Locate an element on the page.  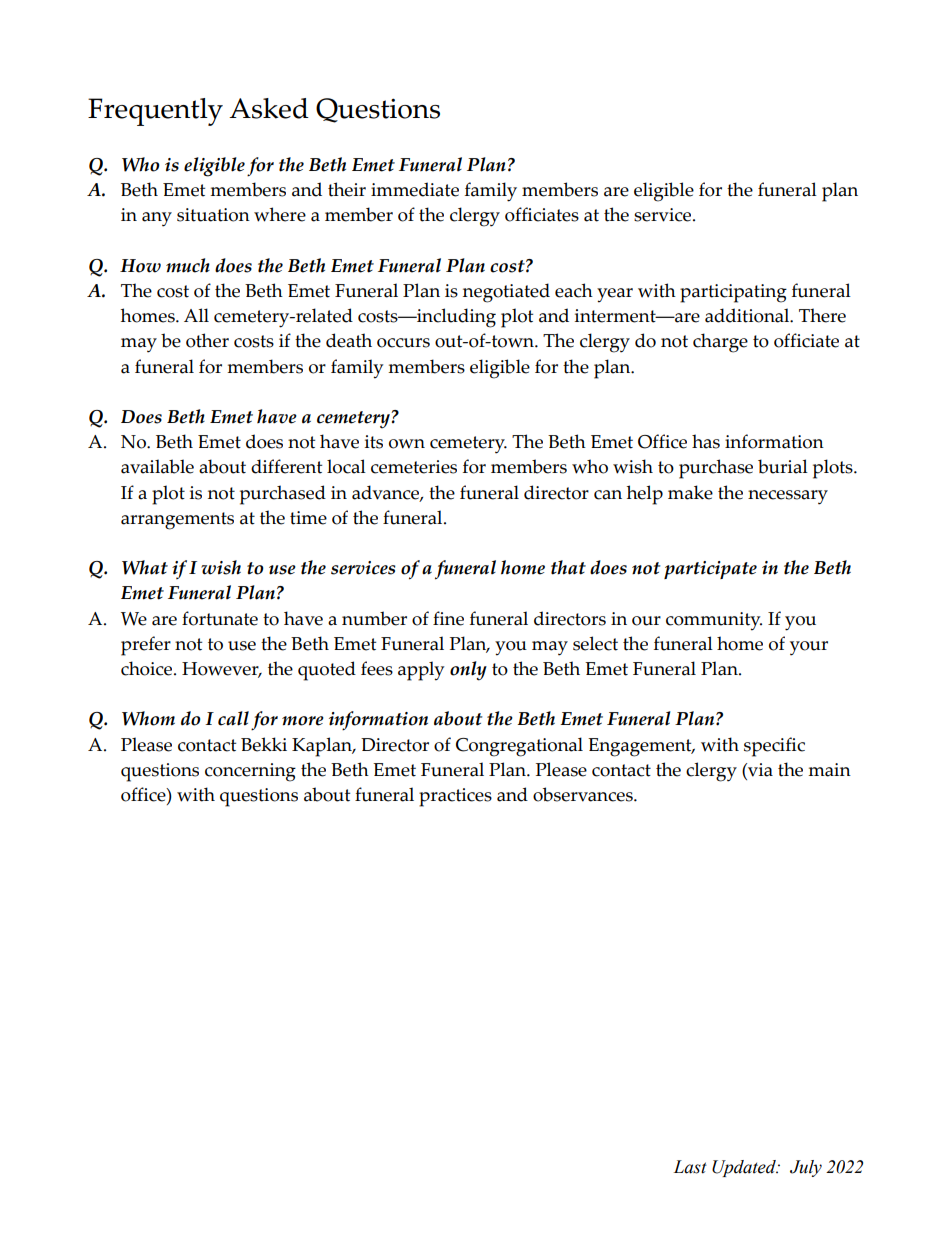
community is located at coordinates (714, 621).
